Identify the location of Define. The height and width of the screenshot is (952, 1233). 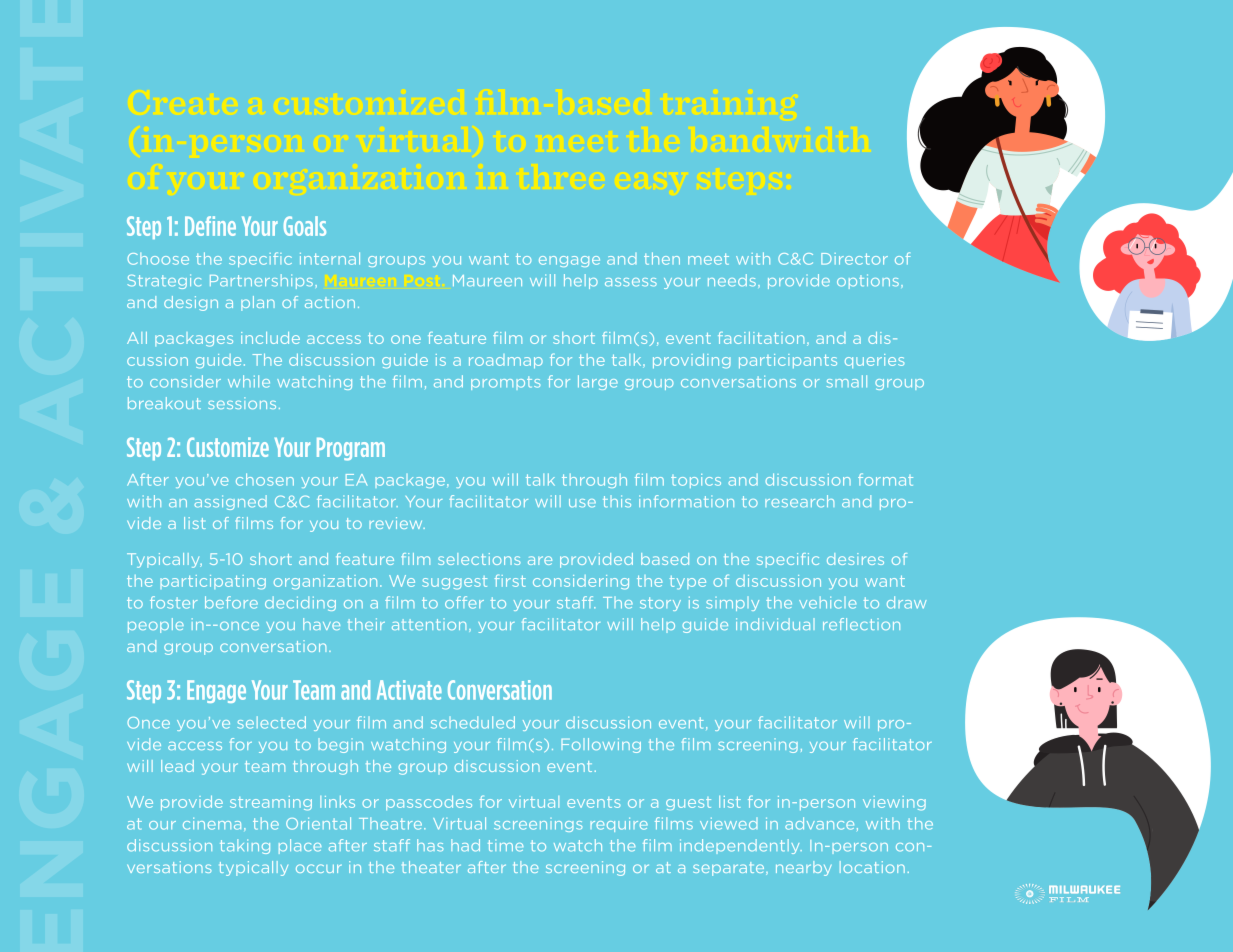
(210, 226).
